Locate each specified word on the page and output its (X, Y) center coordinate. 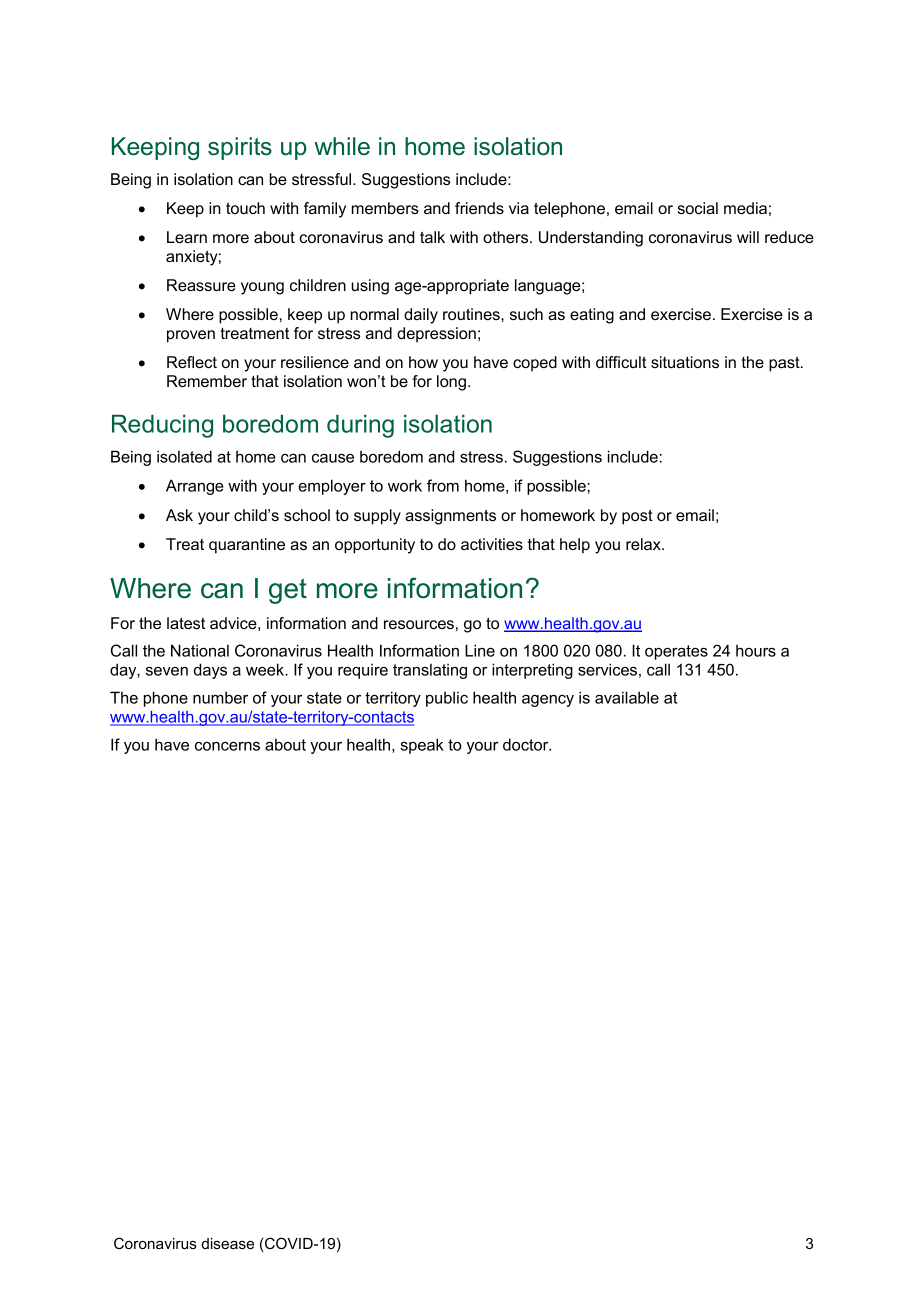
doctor (527, 744)
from (443, 485)
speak (422, 746)
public (447, 699)
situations (685, 362)
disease (228, 1243)
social (698, 208)
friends (479, 208)
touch (245, 208)
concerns (227, 746)
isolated (184, 456)
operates (676, 652)
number (220, 697)
